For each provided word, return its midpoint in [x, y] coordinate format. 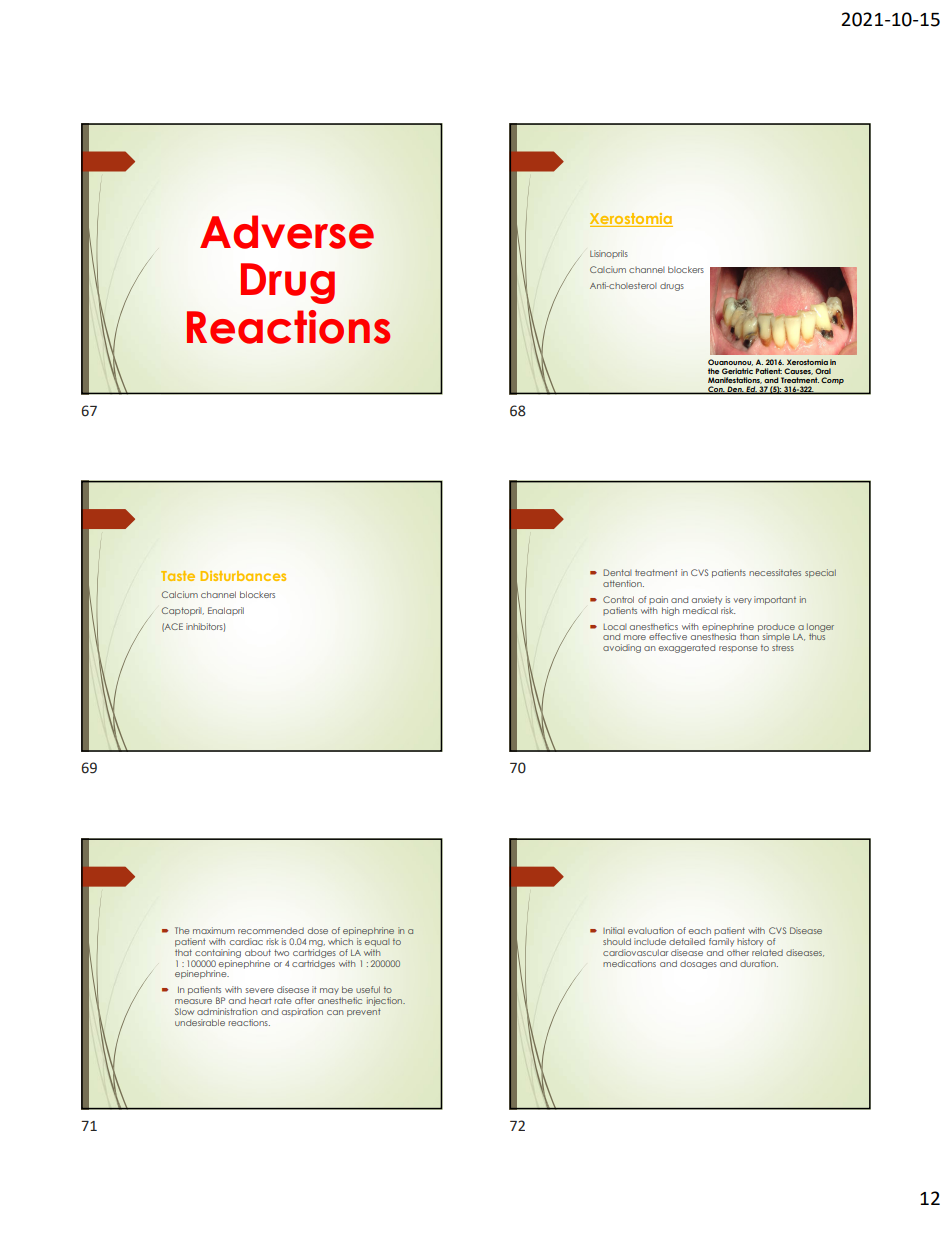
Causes [798, 371]
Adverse [287, 232]
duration [759, 963]
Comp [832, 381]
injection [386, 1001]
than [749, 635]
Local [614, 627]
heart [260, 1000]
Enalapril [226, 611]
